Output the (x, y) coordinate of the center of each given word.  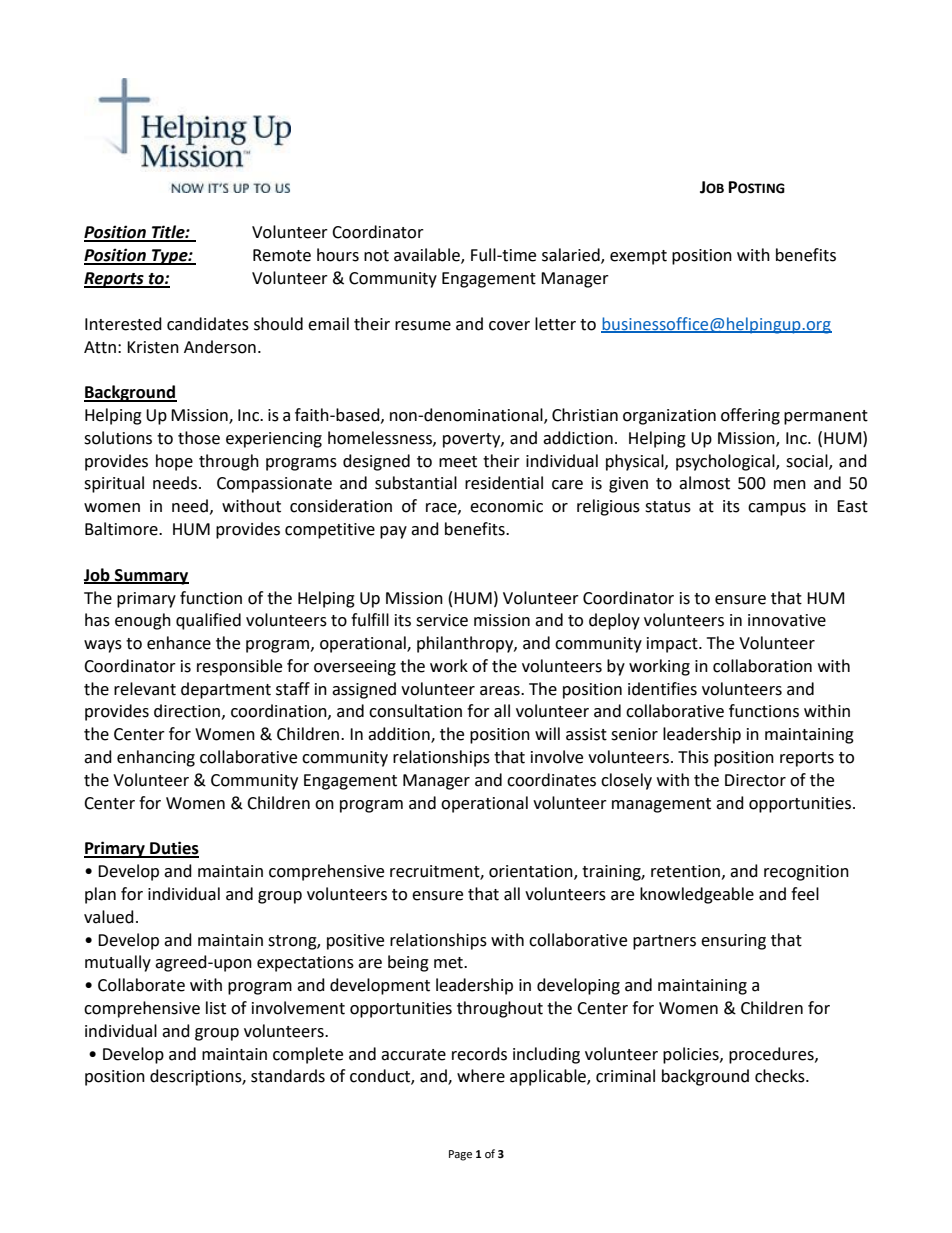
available (428, 256)
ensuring (733, 942)
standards (288, 1076)
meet (458, 462)
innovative (787, 620)
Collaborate (141, 985)
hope (174, 462)
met (449, 963)
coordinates (551, 780)
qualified (208, 621)
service (442, 620)
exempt (638, 257)
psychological (726, 462)
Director (755, 780)
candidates (208, 324)
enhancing (156, 758)
